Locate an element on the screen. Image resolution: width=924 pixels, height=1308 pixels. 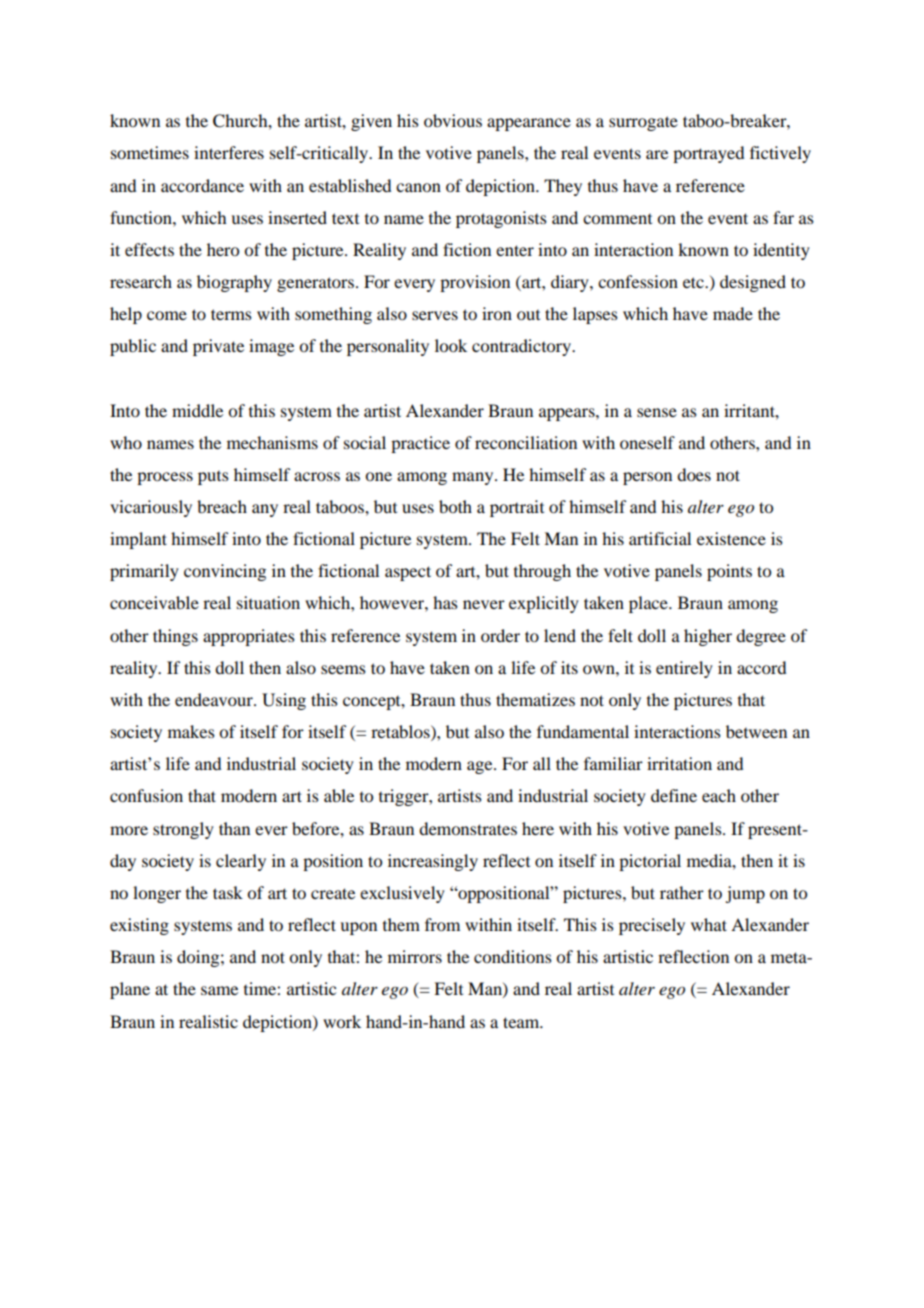
confusion is located at coordinates (146, 795).
